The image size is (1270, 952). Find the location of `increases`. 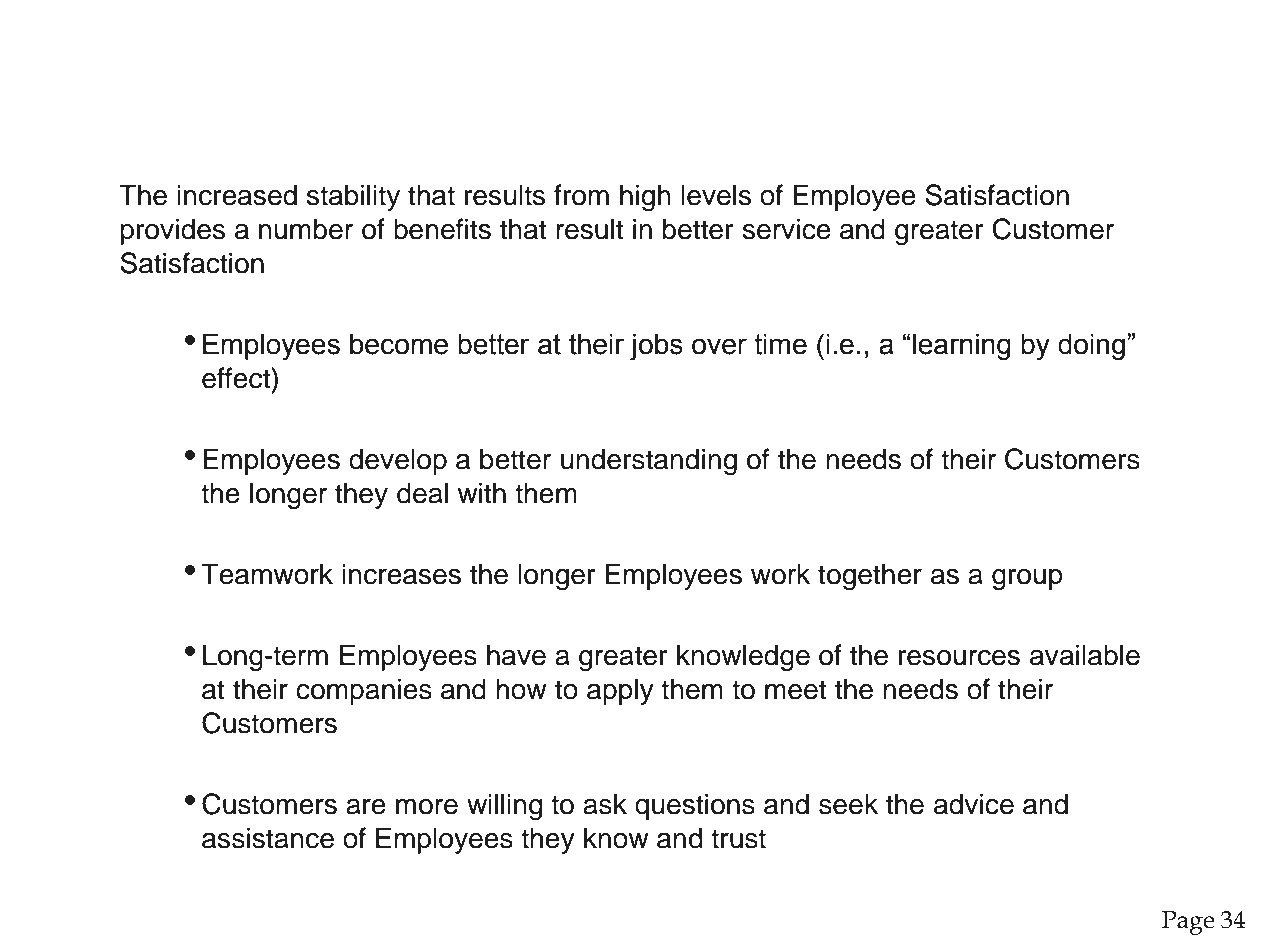

increases is located at coordinates (401, 574).
